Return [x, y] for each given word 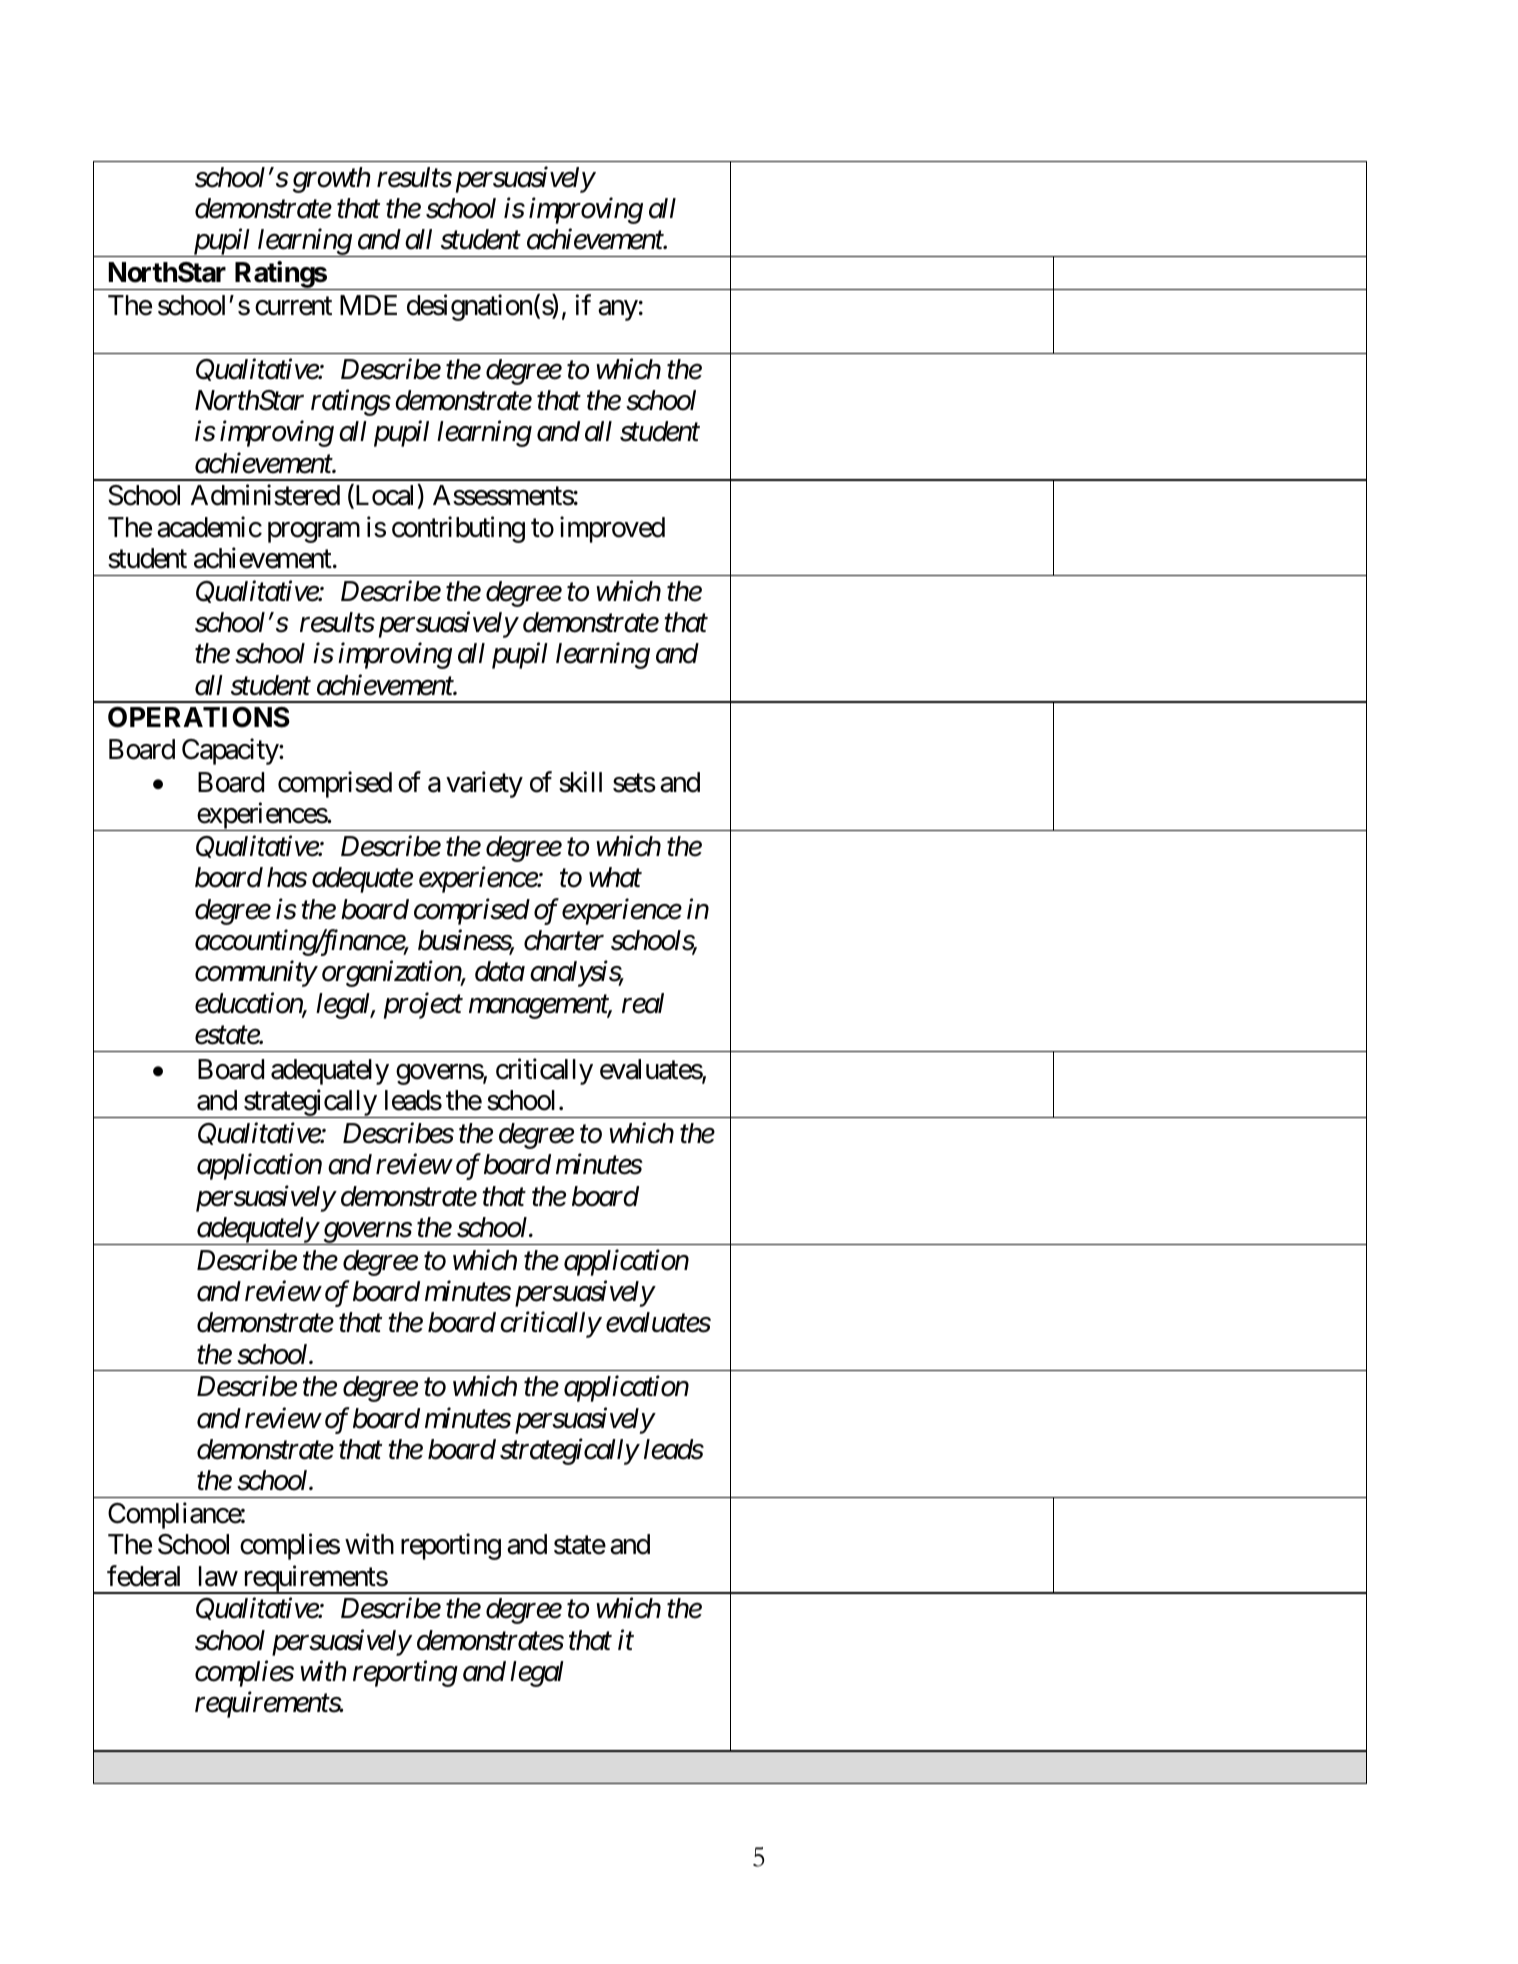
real [643, 1003]
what [615, 877]
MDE [368, 305]
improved [612, 529]
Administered [265, 495]
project [423, 1006]
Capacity [231, 751]
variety [484, 785]
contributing [458, 529]
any [618, 310]
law [218, 1576]
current [293, 306]
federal [143, 1576]
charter [564, 940]
